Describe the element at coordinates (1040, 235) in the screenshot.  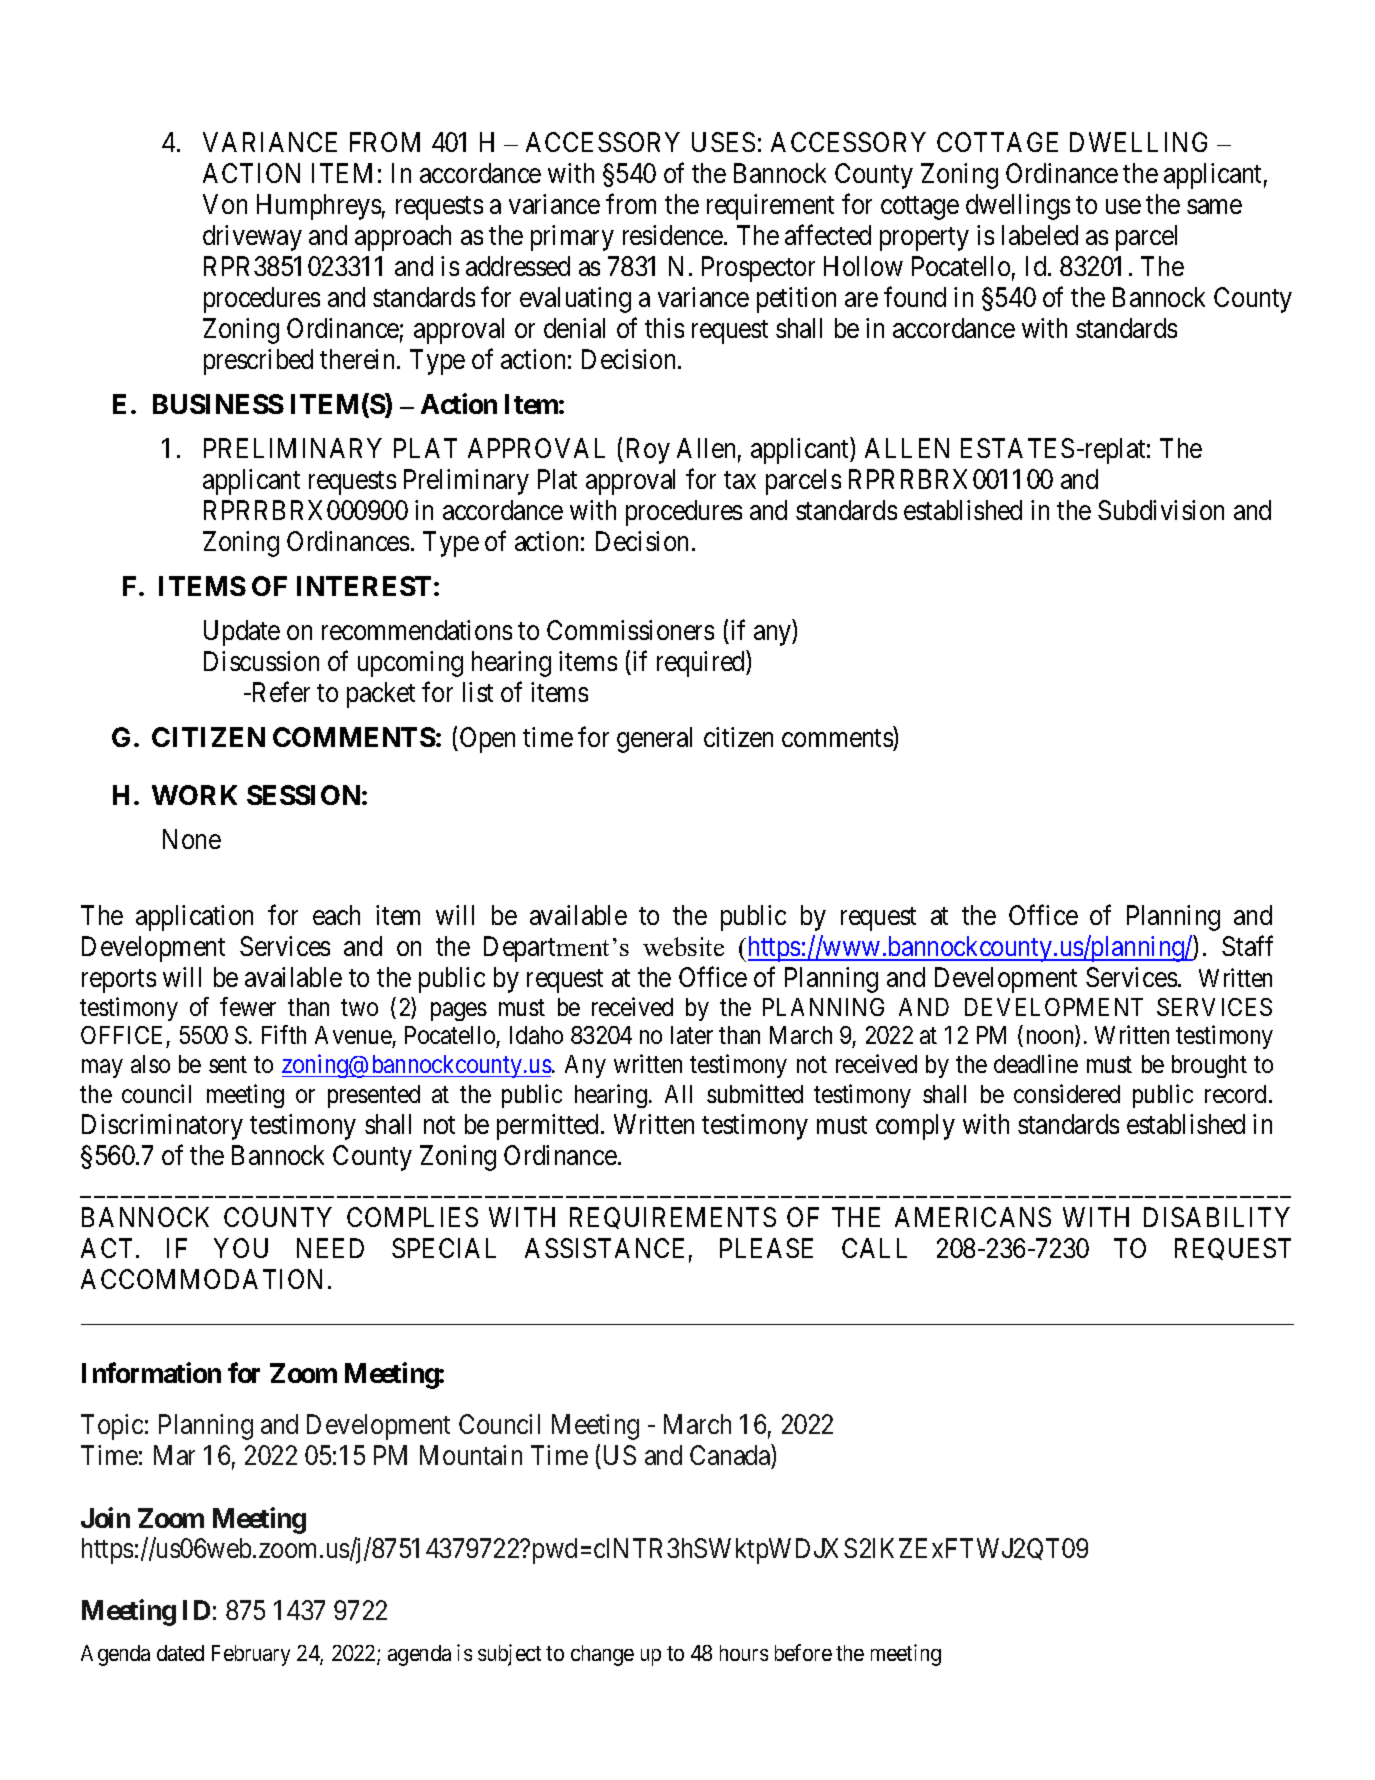
I see `labeled` at that location.
